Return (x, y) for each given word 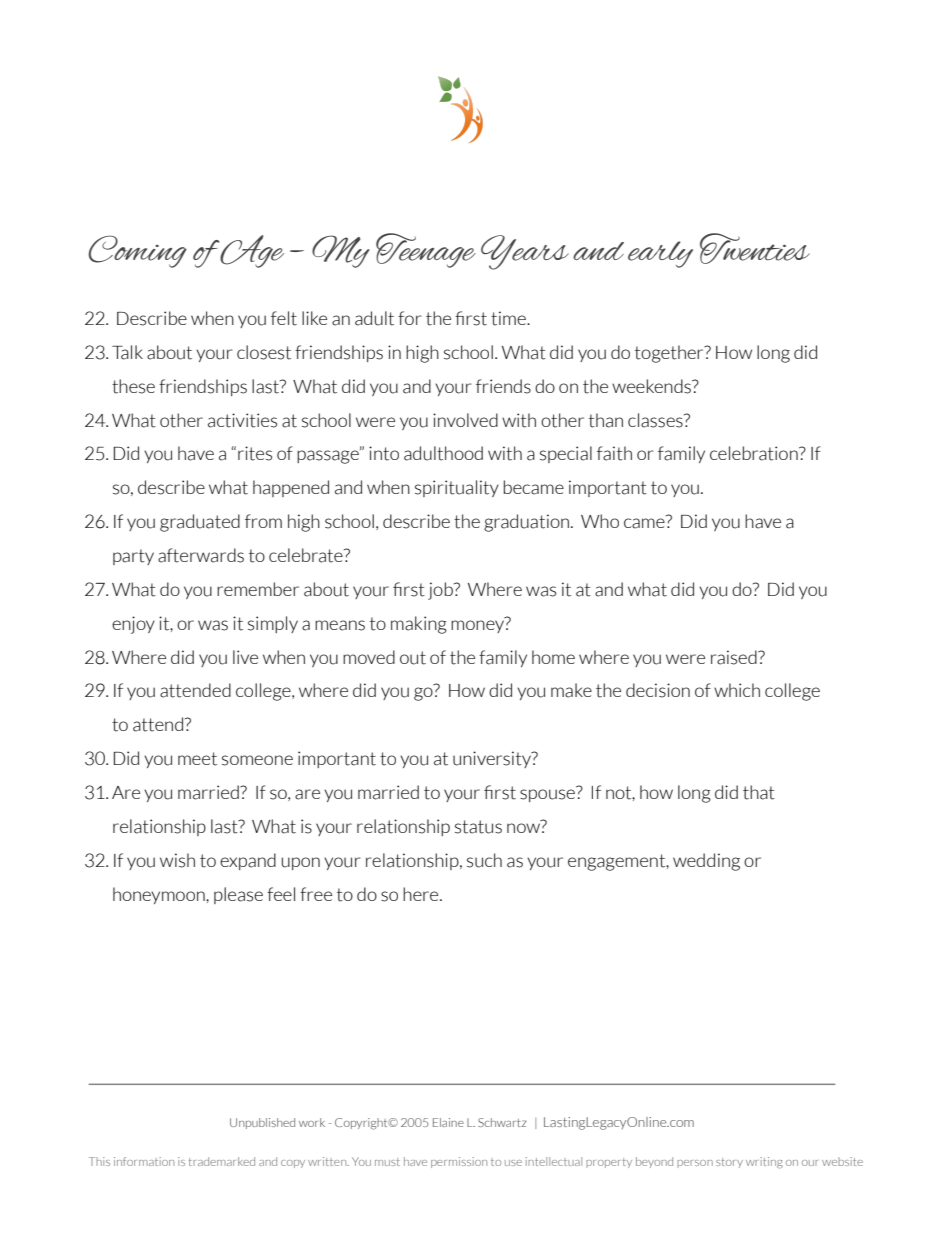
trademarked (222, 1161)
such (484, 860)
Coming (137, 251)
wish (177, 860)
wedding (706, 862)
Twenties (755, 248)
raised (735, 657)
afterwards (201, 555)
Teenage (426, 250)
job (441, 591)
